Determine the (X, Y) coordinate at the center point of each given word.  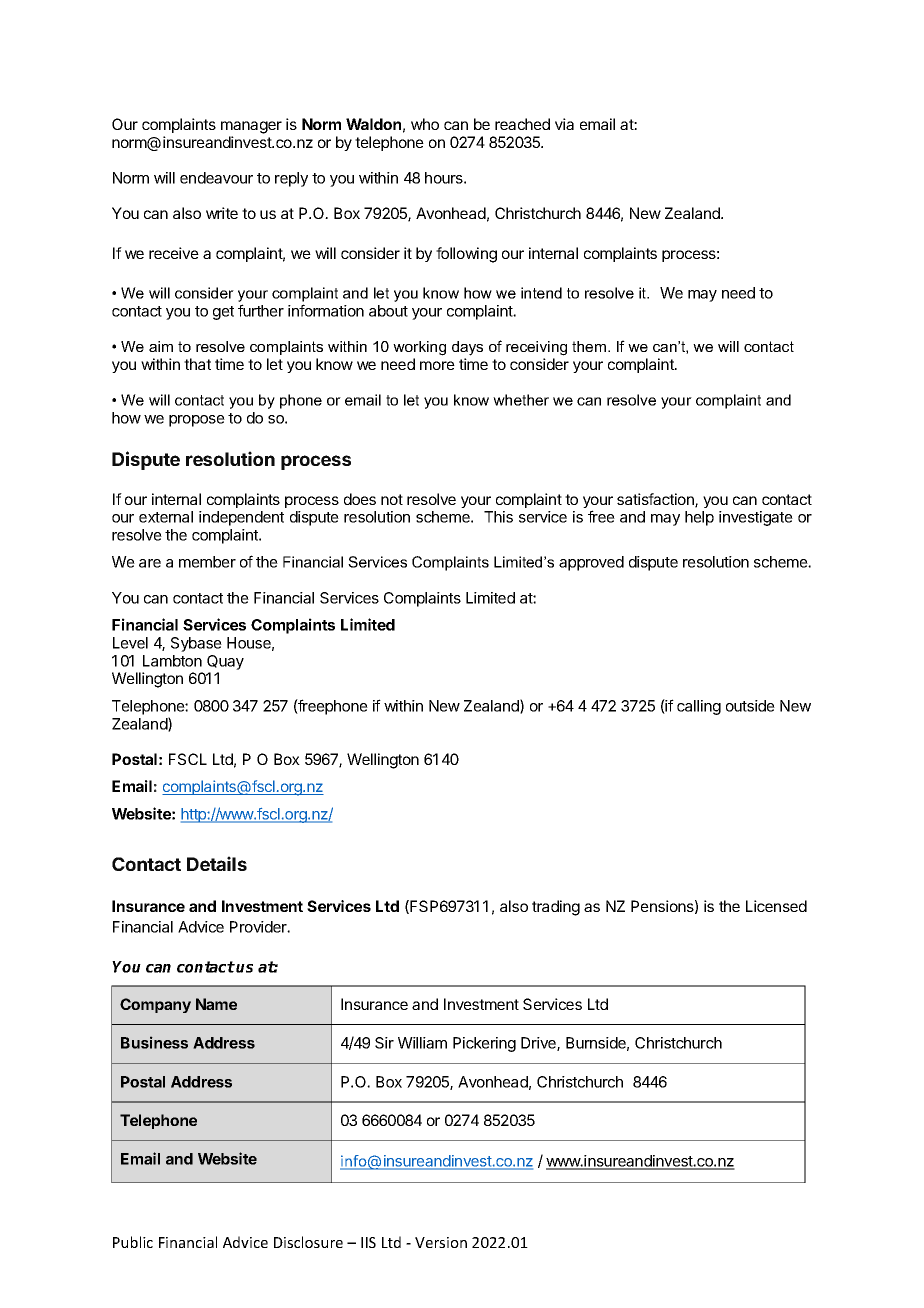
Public (133, 1242)
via (564, 124)
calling (699, 707)
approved (591, 563)
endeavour (216, 178)
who (425, 124)
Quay (225, 662)
